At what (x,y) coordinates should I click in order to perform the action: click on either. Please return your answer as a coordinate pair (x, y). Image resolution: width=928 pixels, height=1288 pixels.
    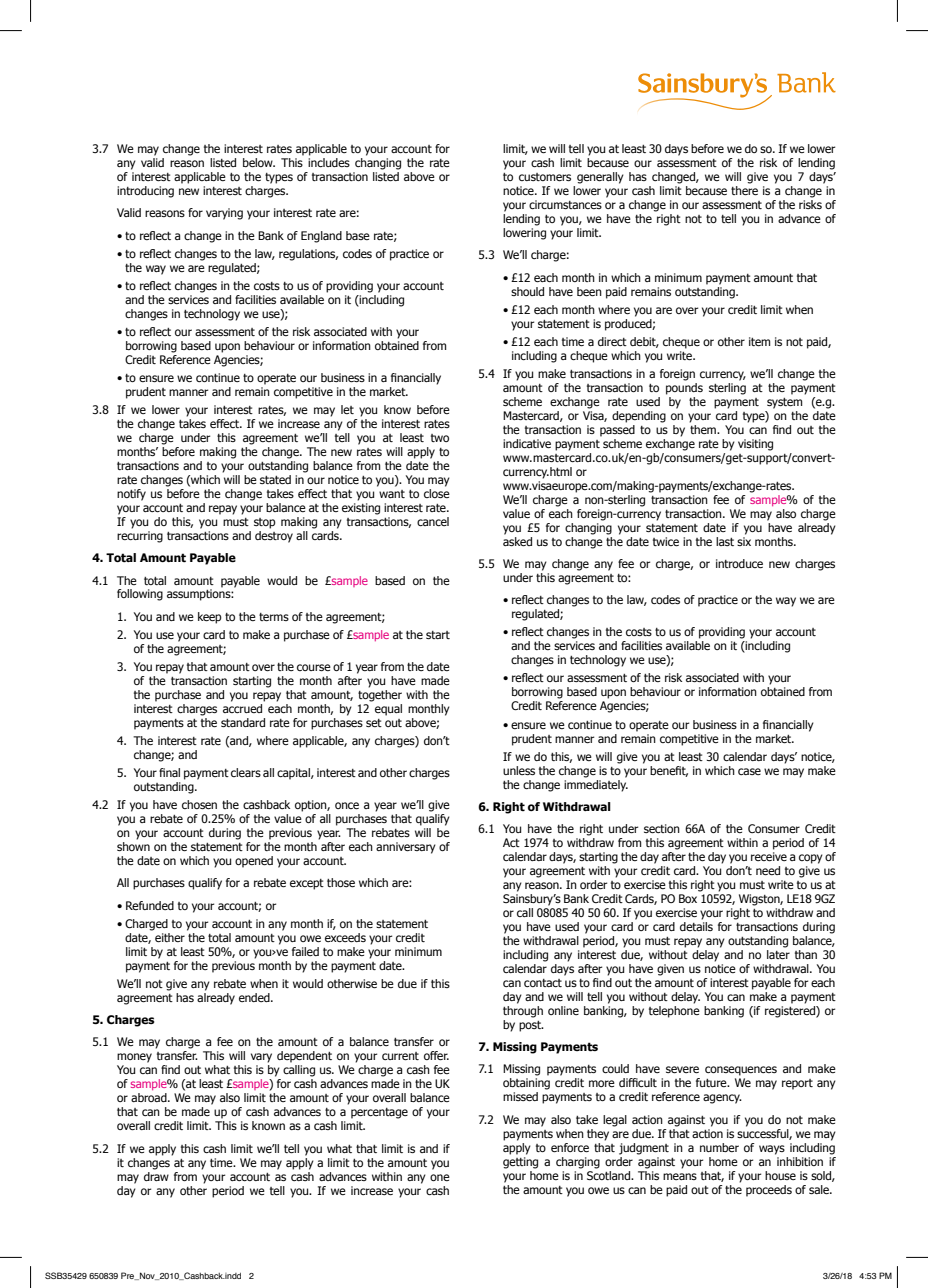
    Looking at the image, I should click on (170, 937).
